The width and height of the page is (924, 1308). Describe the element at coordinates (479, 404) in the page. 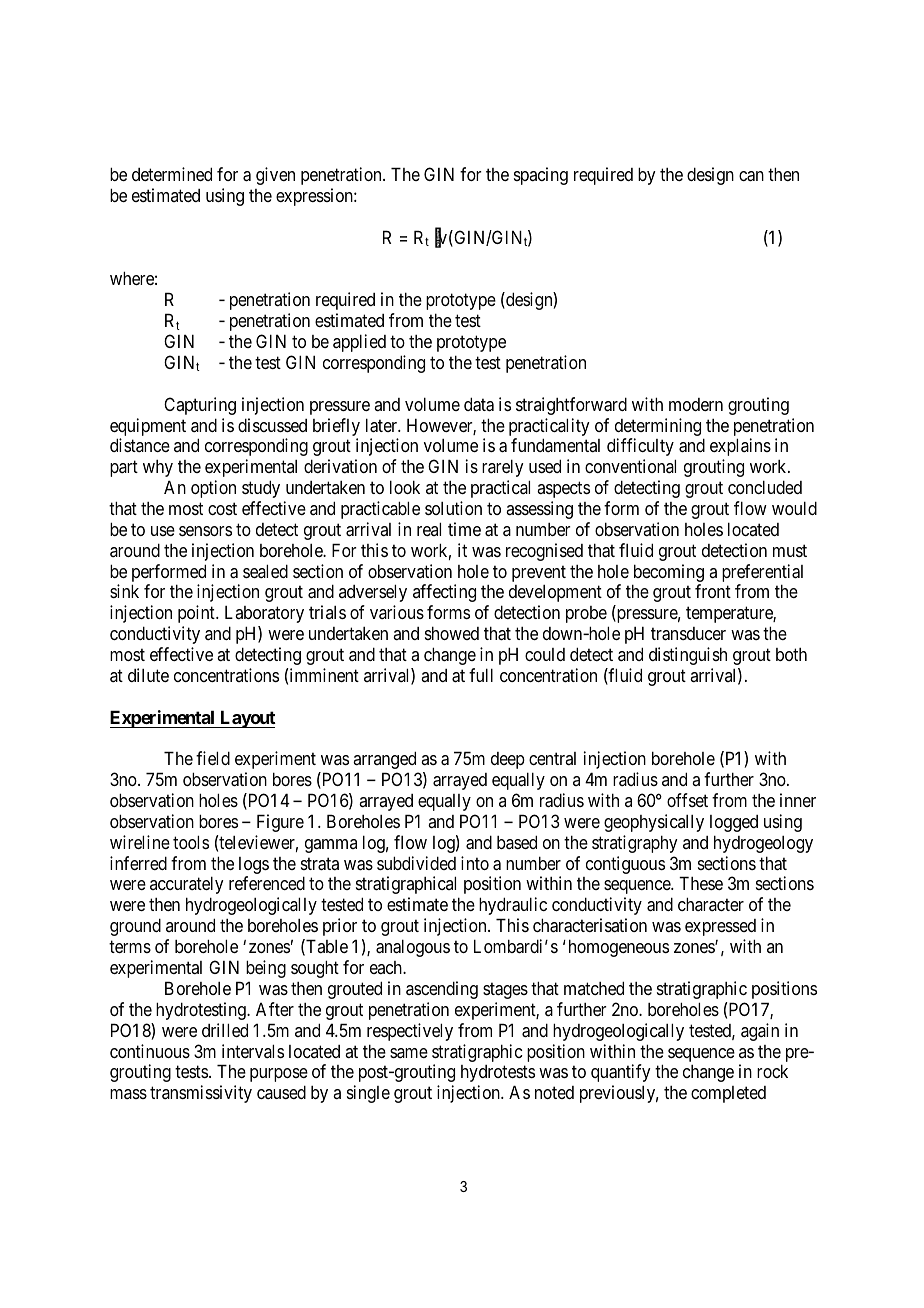

I see `data` at that location.
